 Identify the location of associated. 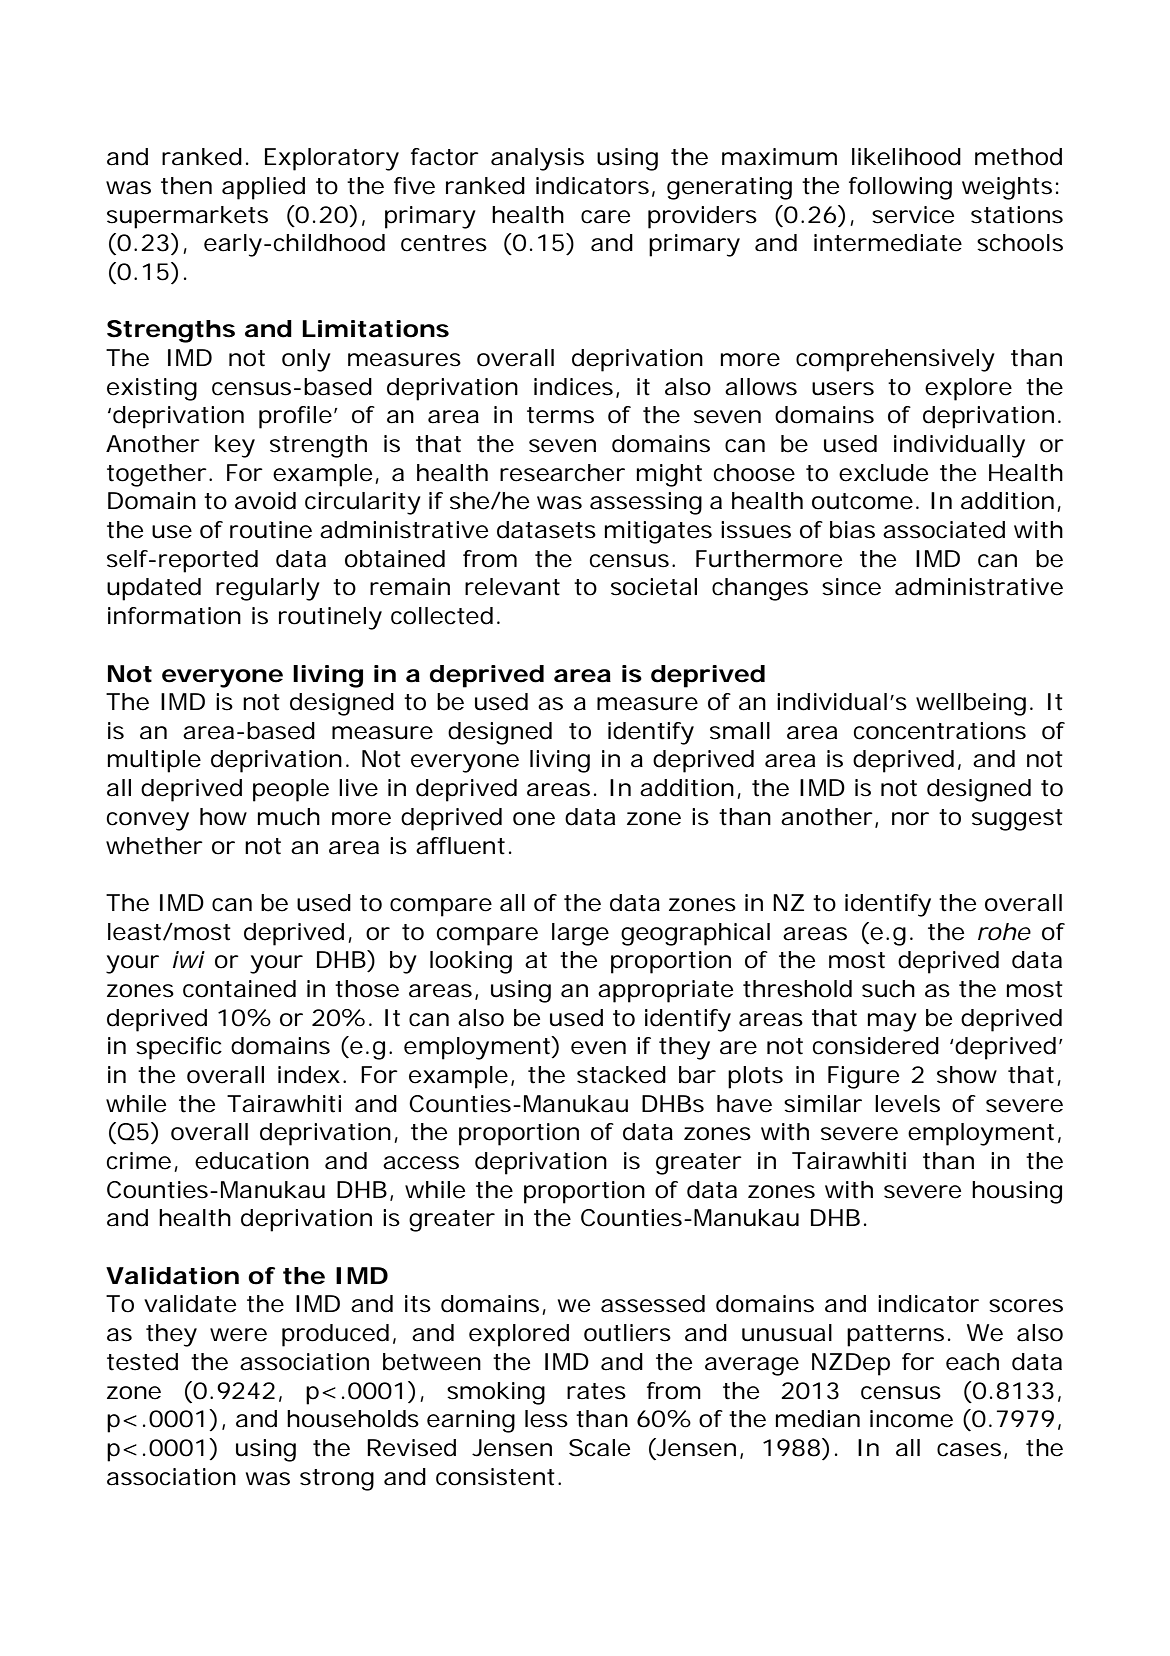
(944, 530).
